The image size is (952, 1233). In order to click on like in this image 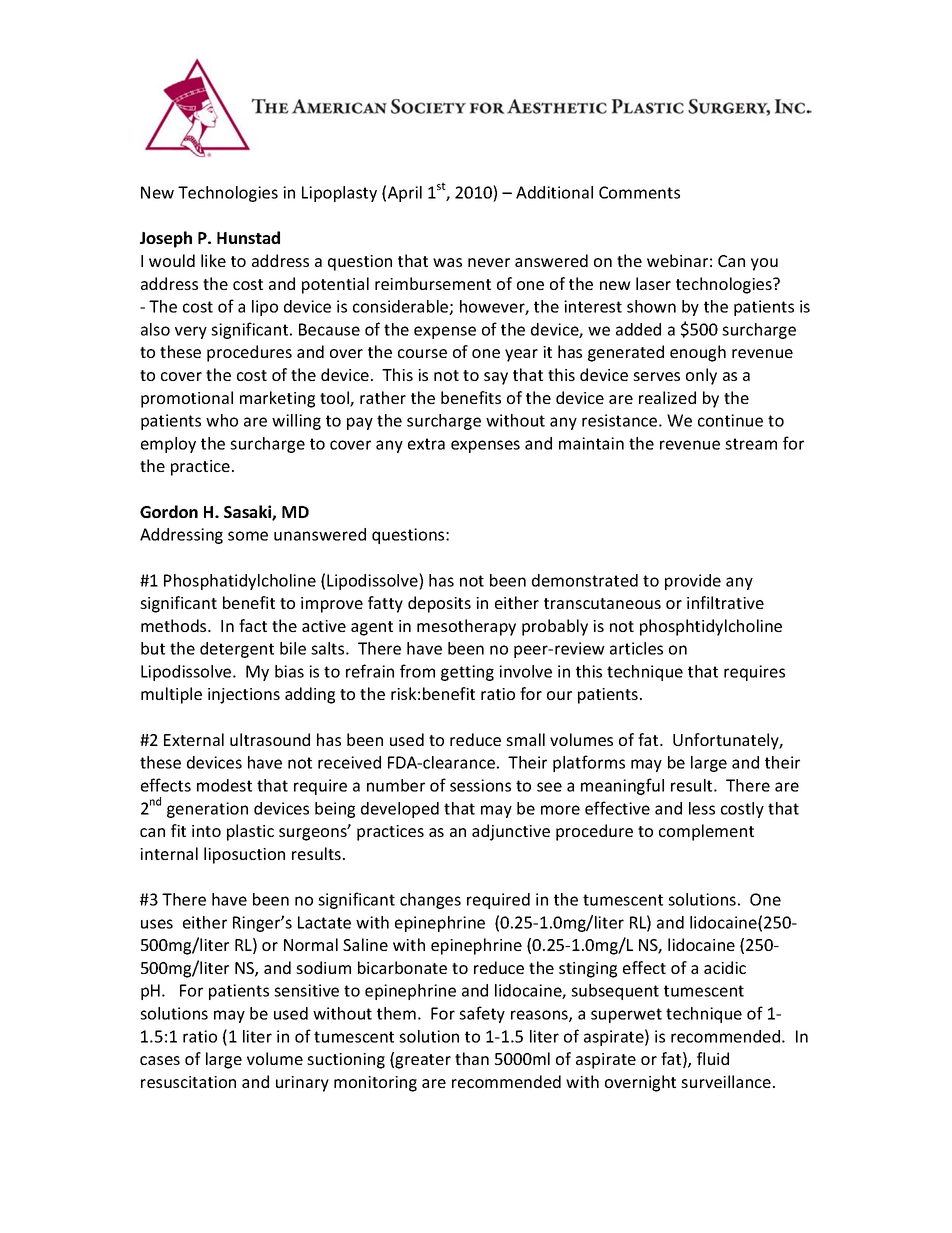, I will do `click(213, 260)`.
